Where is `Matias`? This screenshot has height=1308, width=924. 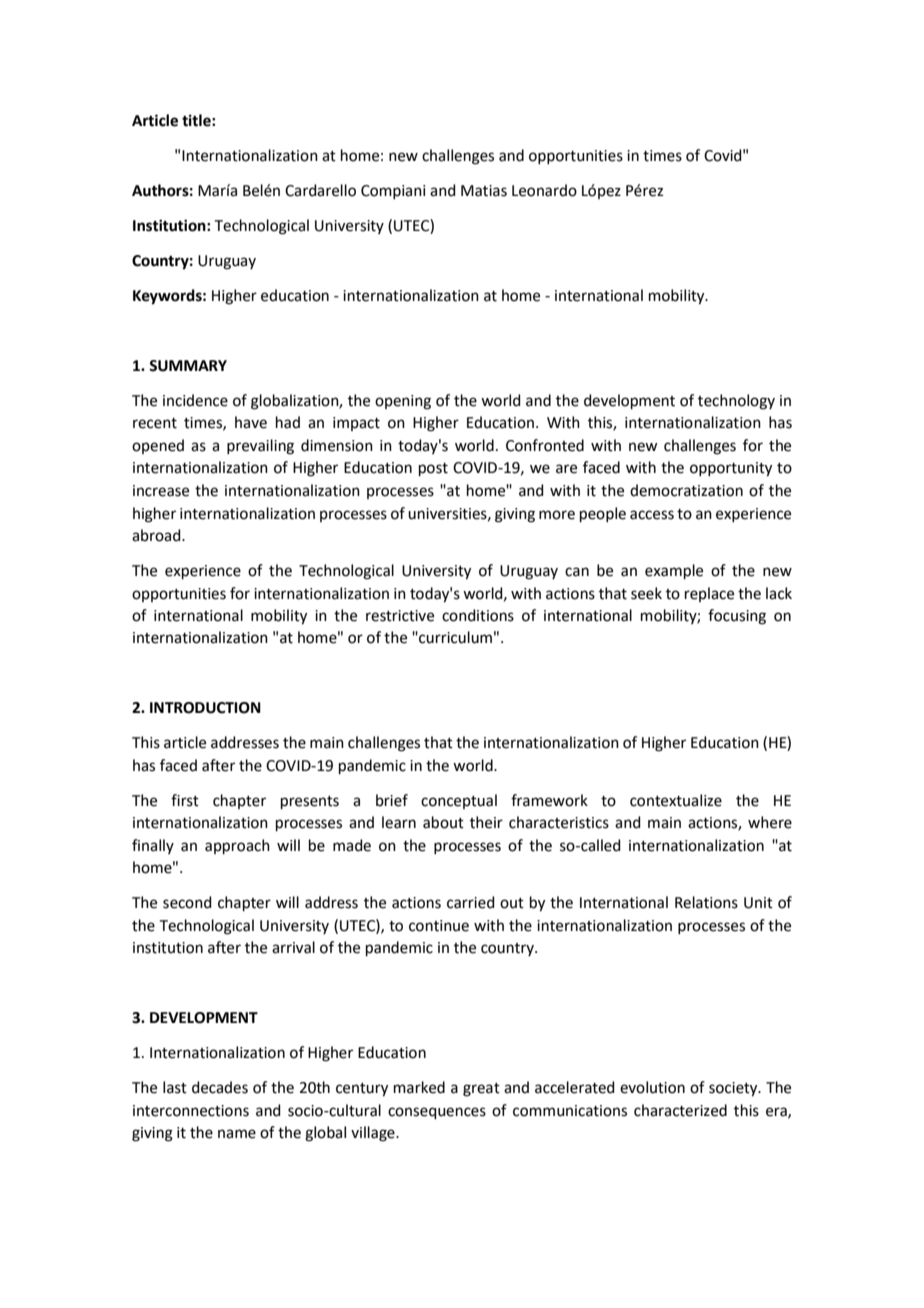 Matias is located at coordinates (484, 191).
